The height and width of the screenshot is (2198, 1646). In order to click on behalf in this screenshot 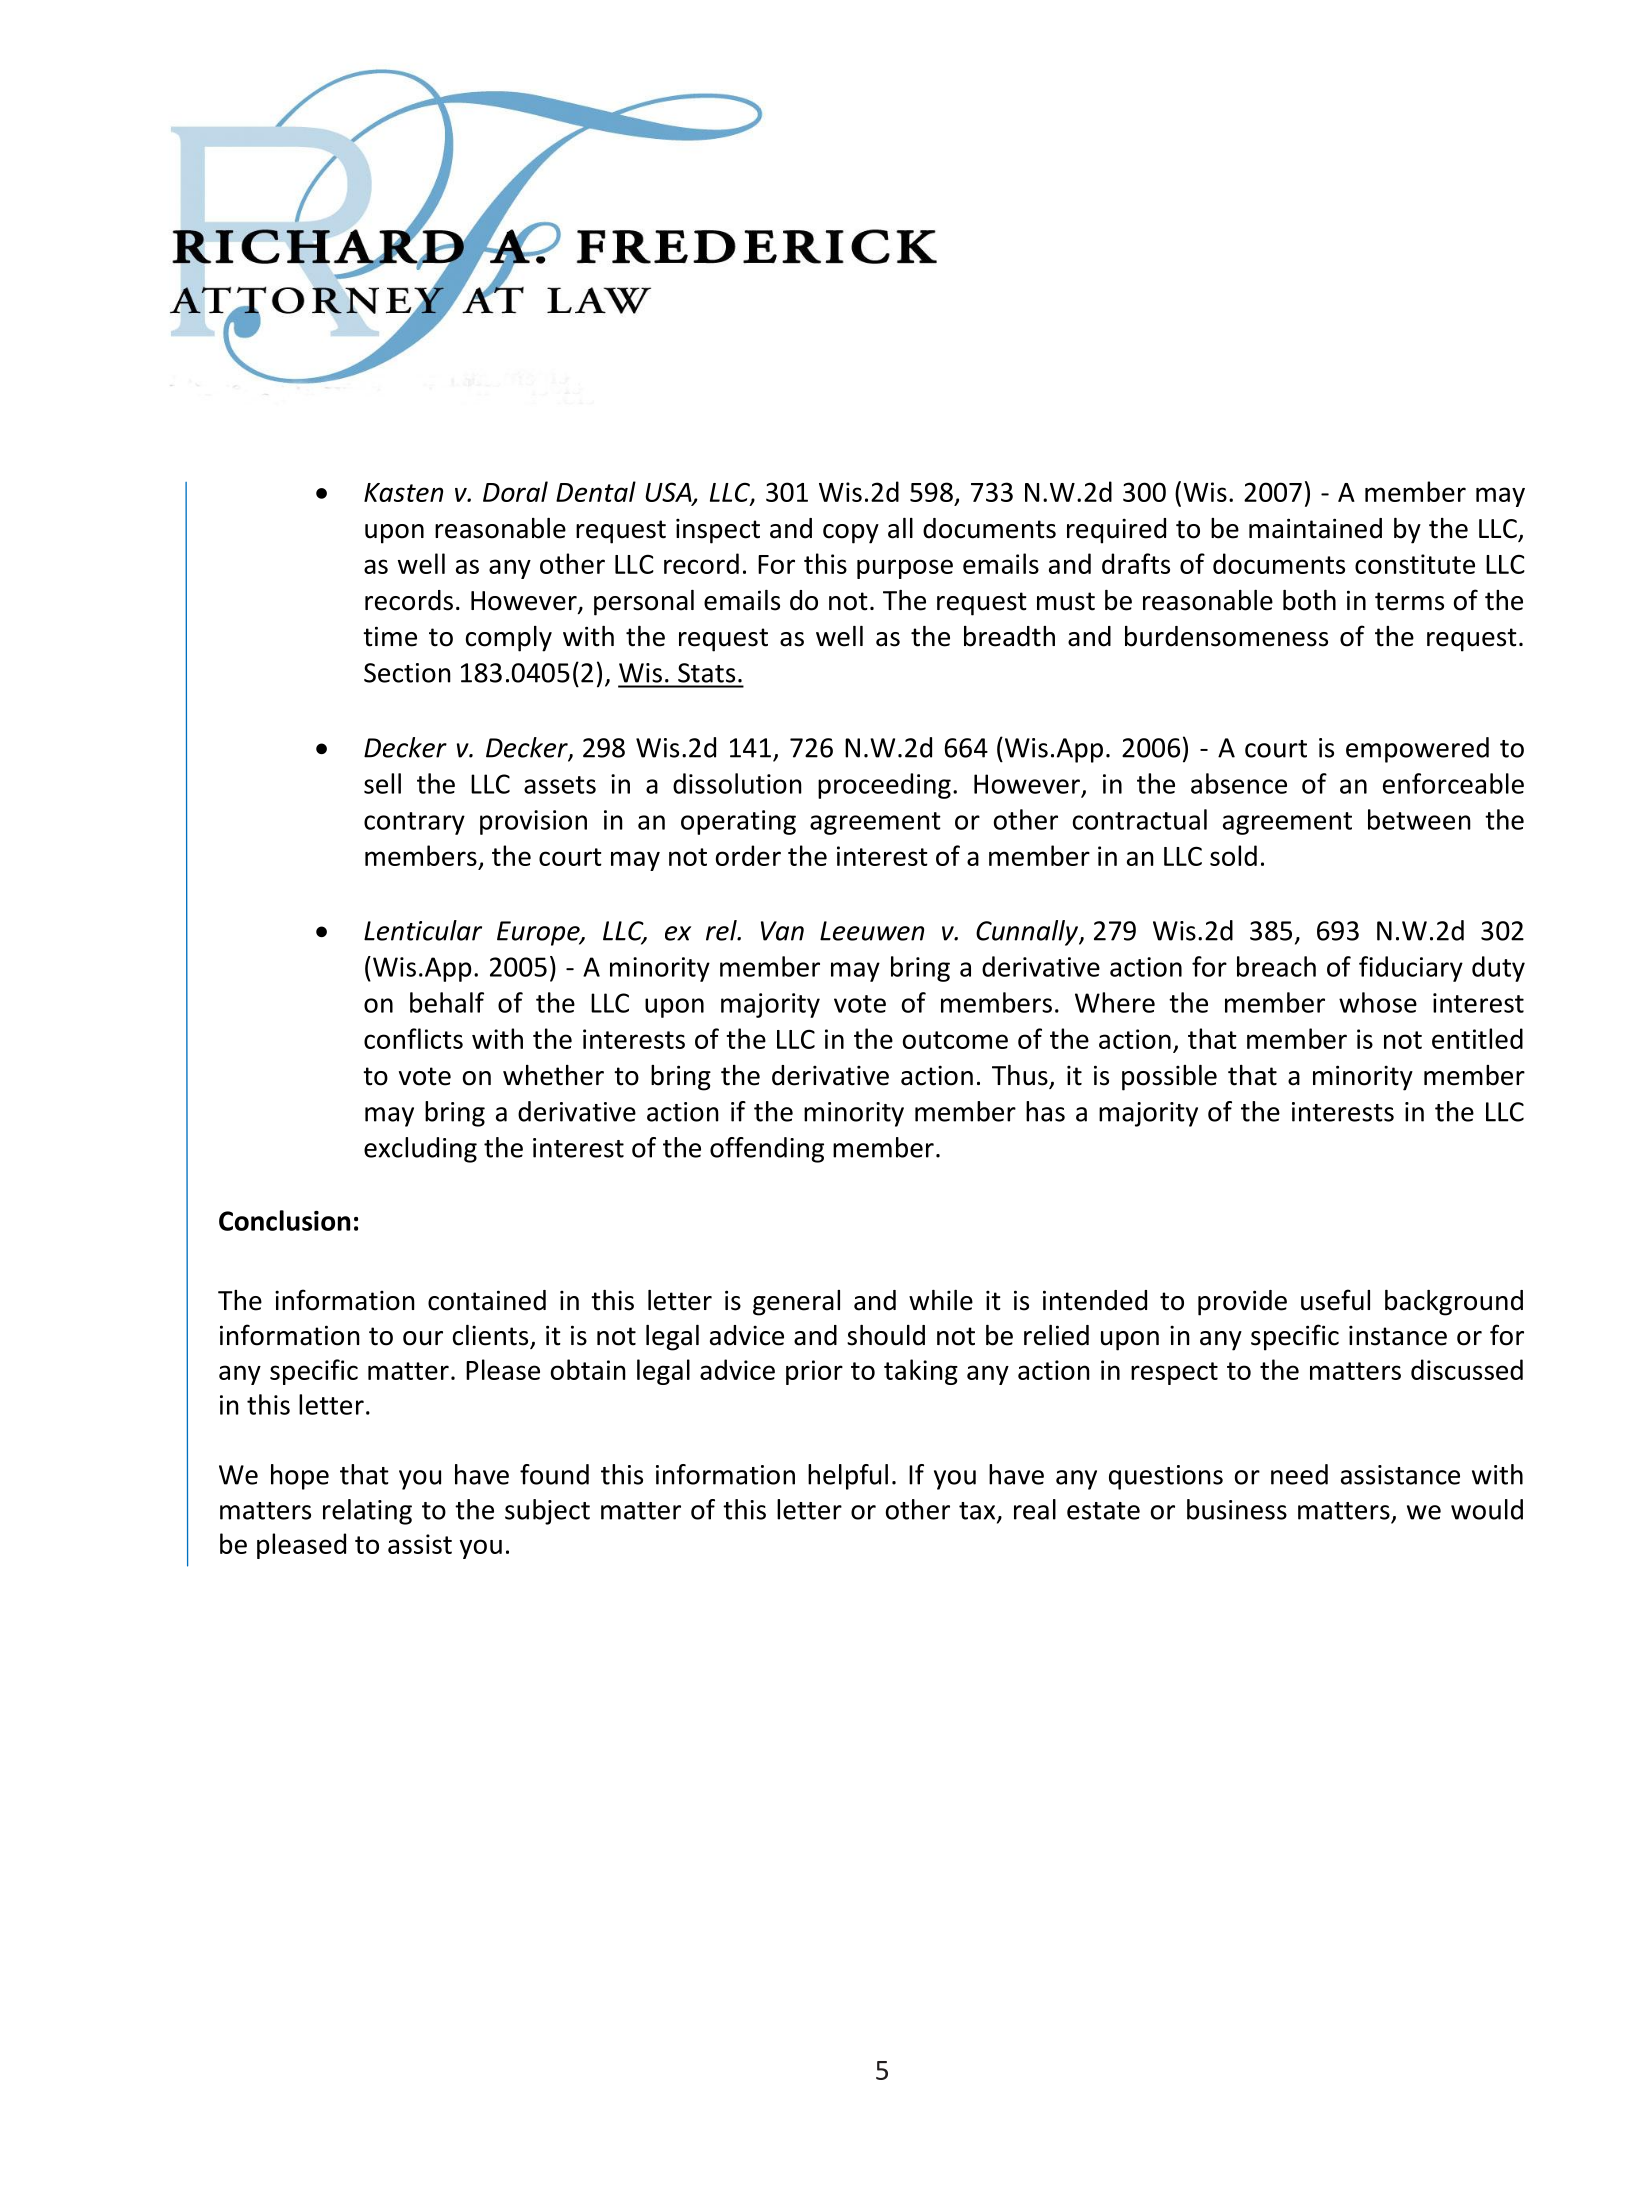, I will do `click(447, 1002)`.
